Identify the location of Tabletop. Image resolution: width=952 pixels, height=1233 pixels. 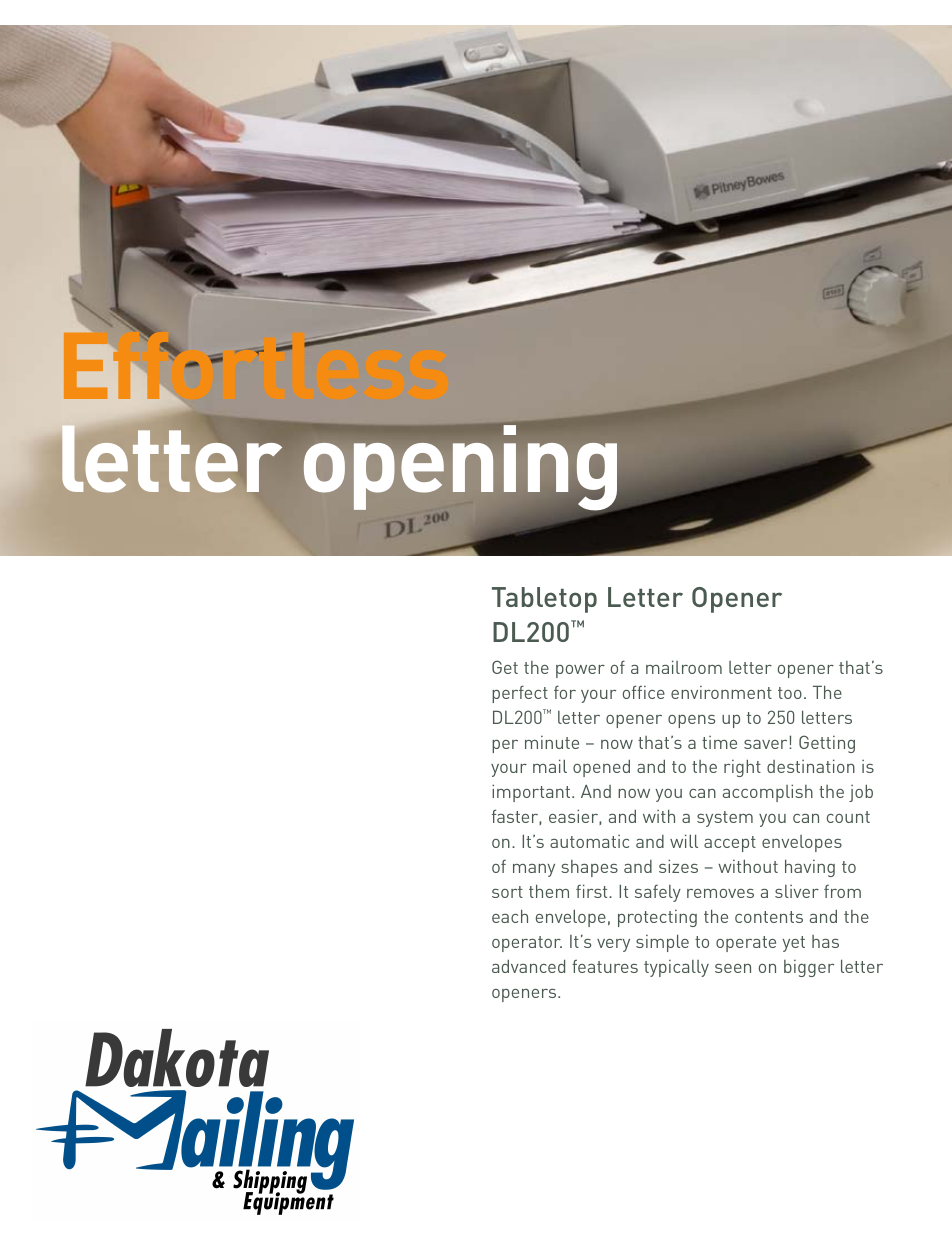
(544, 600).
